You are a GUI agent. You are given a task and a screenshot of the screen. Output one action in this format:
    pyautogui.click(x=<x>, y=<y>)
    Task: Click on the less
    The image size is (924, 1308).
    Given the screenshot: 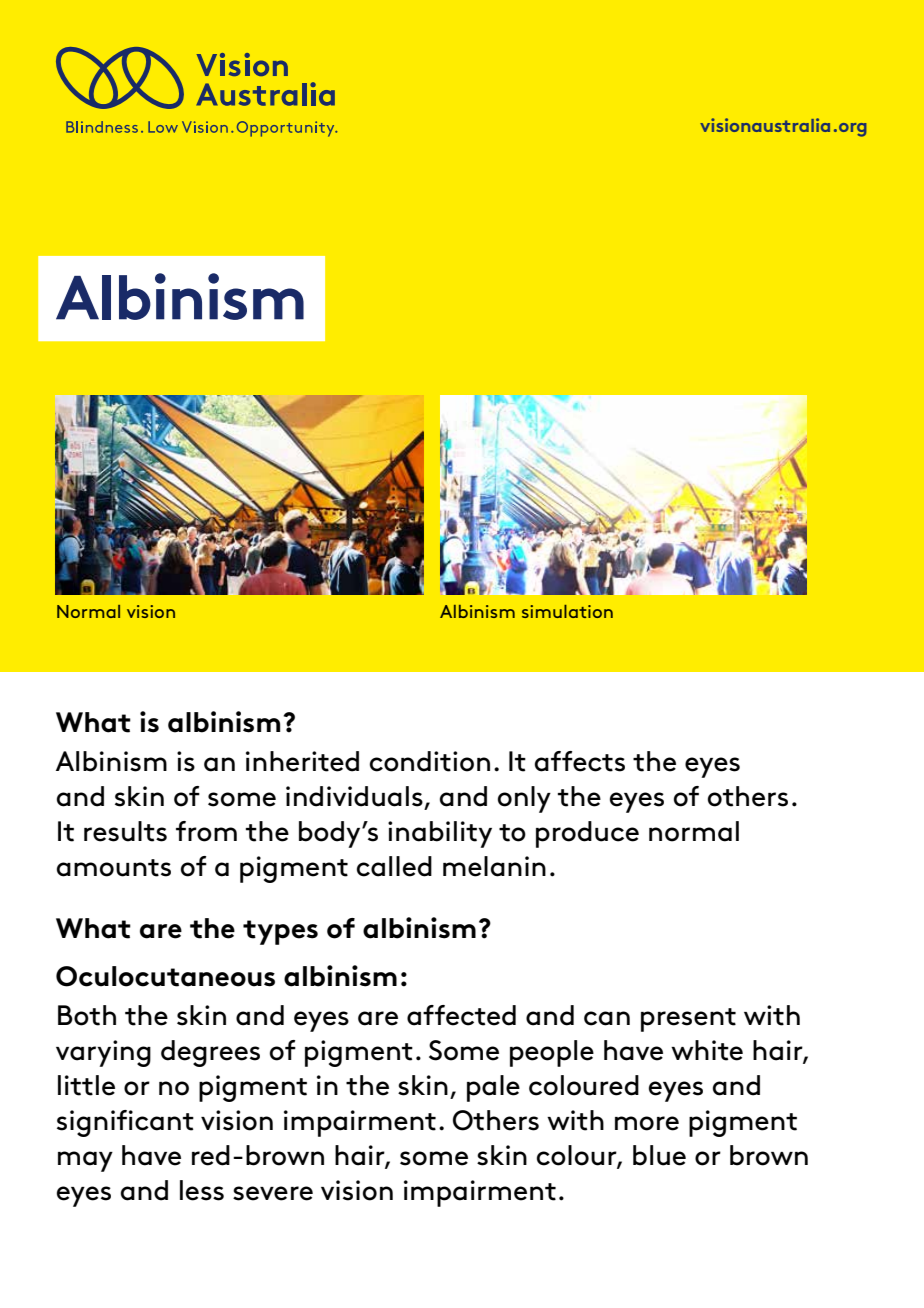 What is the action you would take?
    pyautogui.click(x=202, y=1190)
